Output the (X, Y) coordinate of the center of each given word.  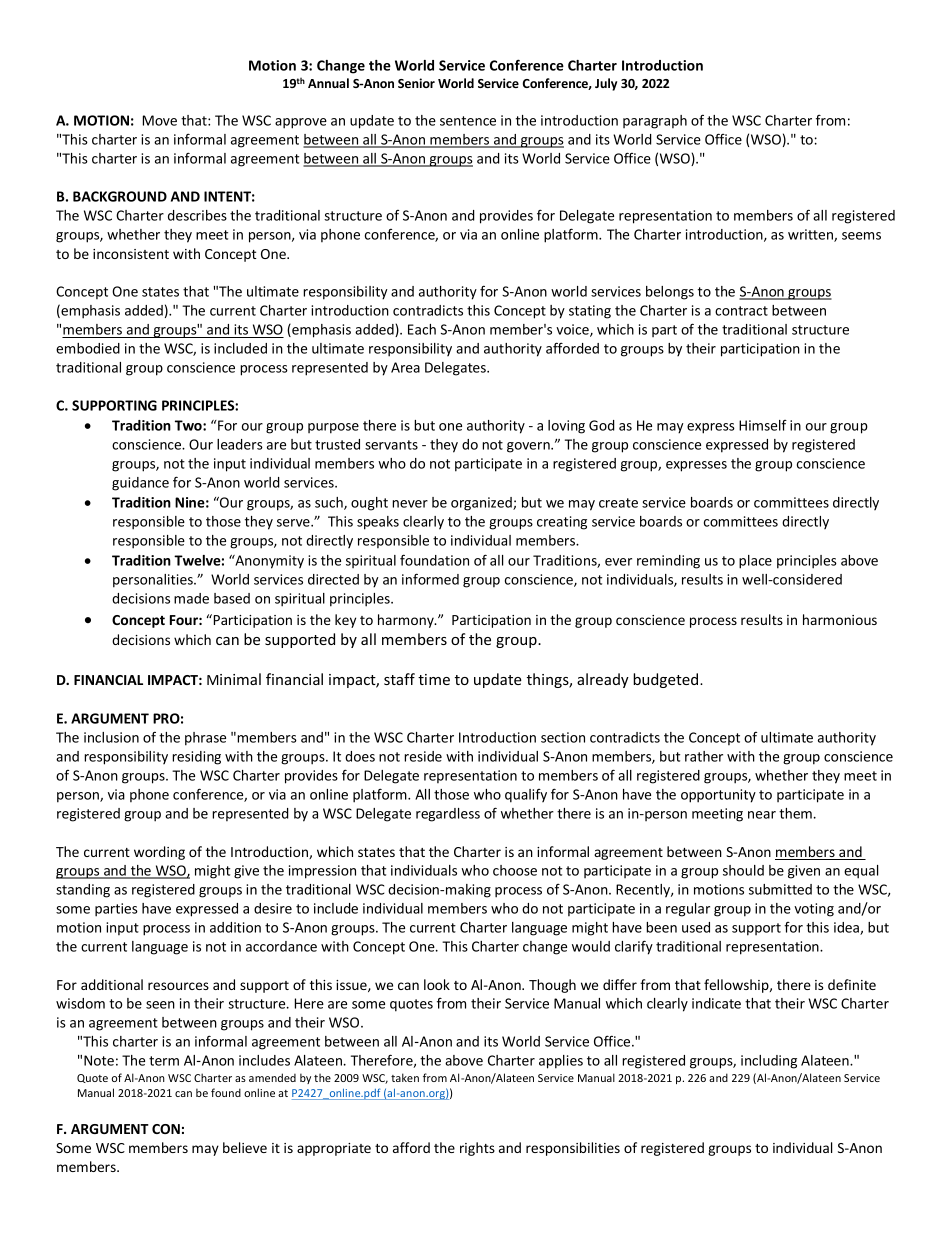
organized (482, 504)
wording (159, 853)
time (434, 679)
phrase (205, 739)
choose (515, 870)
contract (741, 311)
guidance (140, 484)
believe (245, 1147)
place (755, 562)
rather (704, 756)
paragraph (655, 122)
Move (160, 120)
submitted (780, 889)
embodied (88, 348)
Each (422, 329)
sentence (468, 121)
